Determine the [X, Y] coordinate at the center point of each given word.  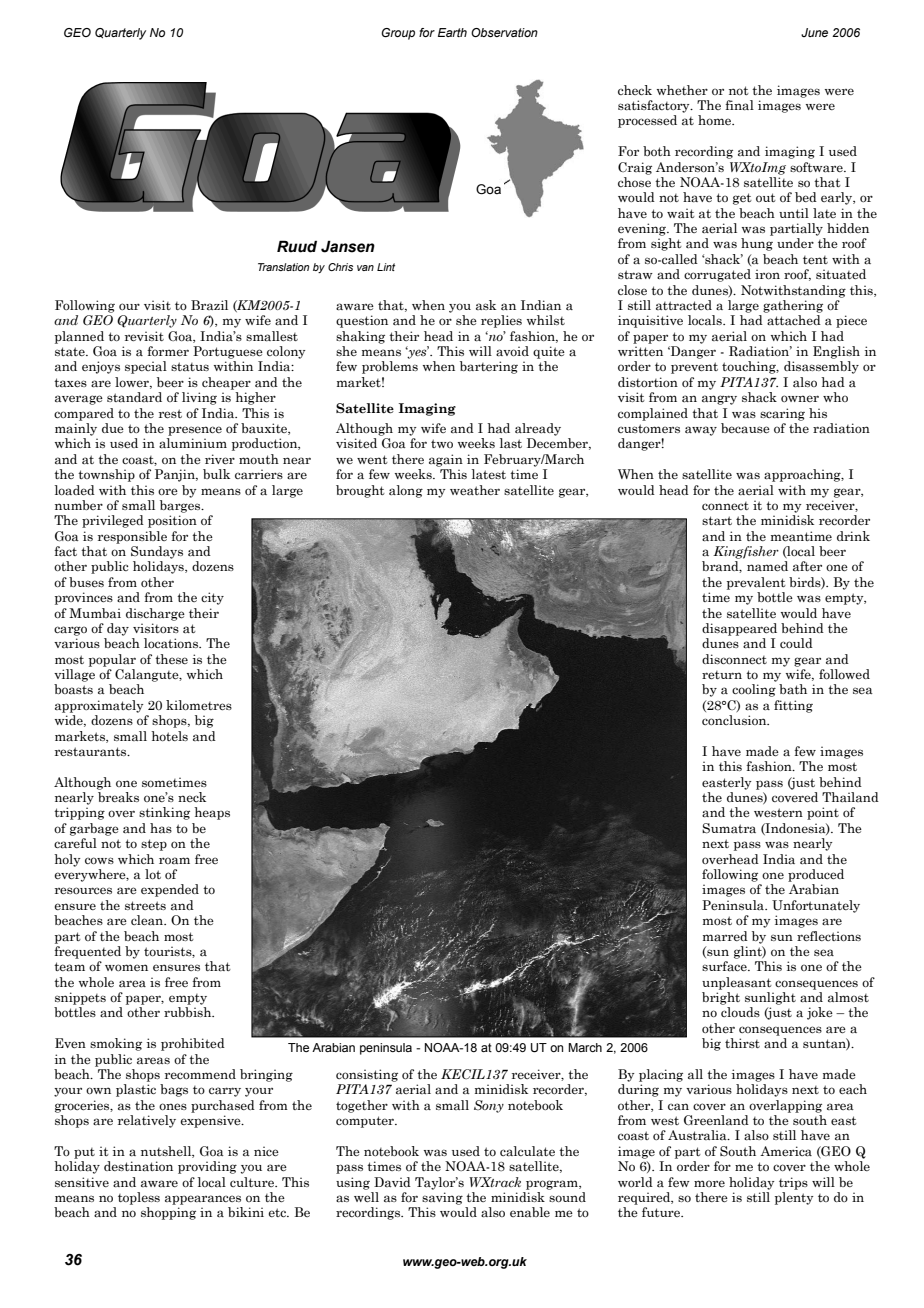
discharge [155, 614]
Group [398, 34]
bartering [489, 367]
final [739, 105]
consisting [367, 1075]
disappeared [739, 629]
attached [794, 320]
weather [475, 490]
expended [170, 890]
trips [793, 1183]
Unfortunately [816, 906]
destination [138, 1166]
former [168, 351]
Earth [452, 32]
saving [442, 1198]
